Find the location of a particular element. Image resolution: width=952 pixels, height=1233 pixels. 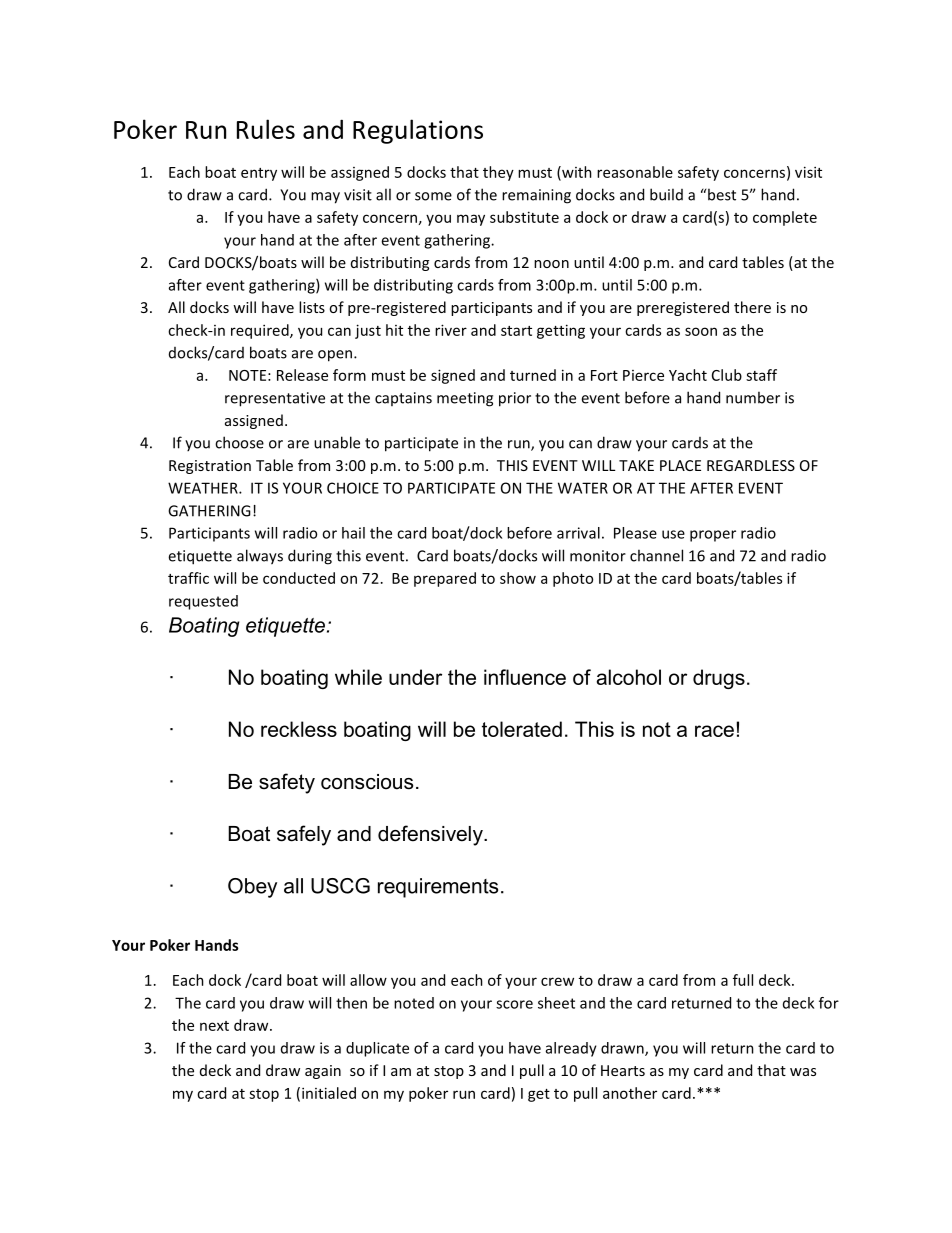

prior is located at coordinates (515, 399).
